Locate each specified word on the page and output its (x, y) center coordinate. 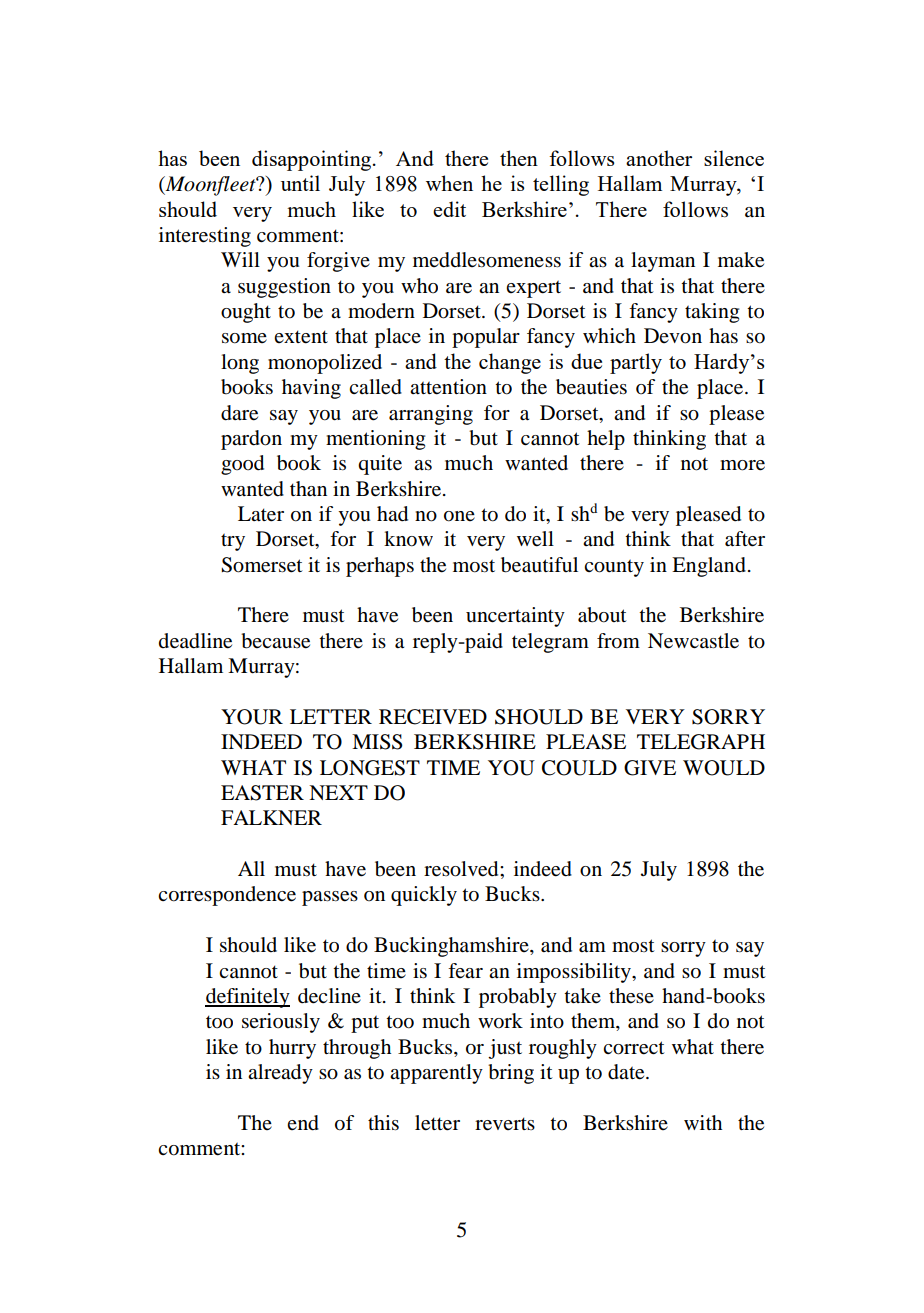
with (703, 1122)
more (742, 465)
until (300, 183)
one (459, 516)
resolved (462, 869)
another (659, 158)
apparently (436, 1074)
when (449, 183)
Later (261, 514)
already (280, 1074)
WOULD (724, 768)
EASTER (262, 793)
